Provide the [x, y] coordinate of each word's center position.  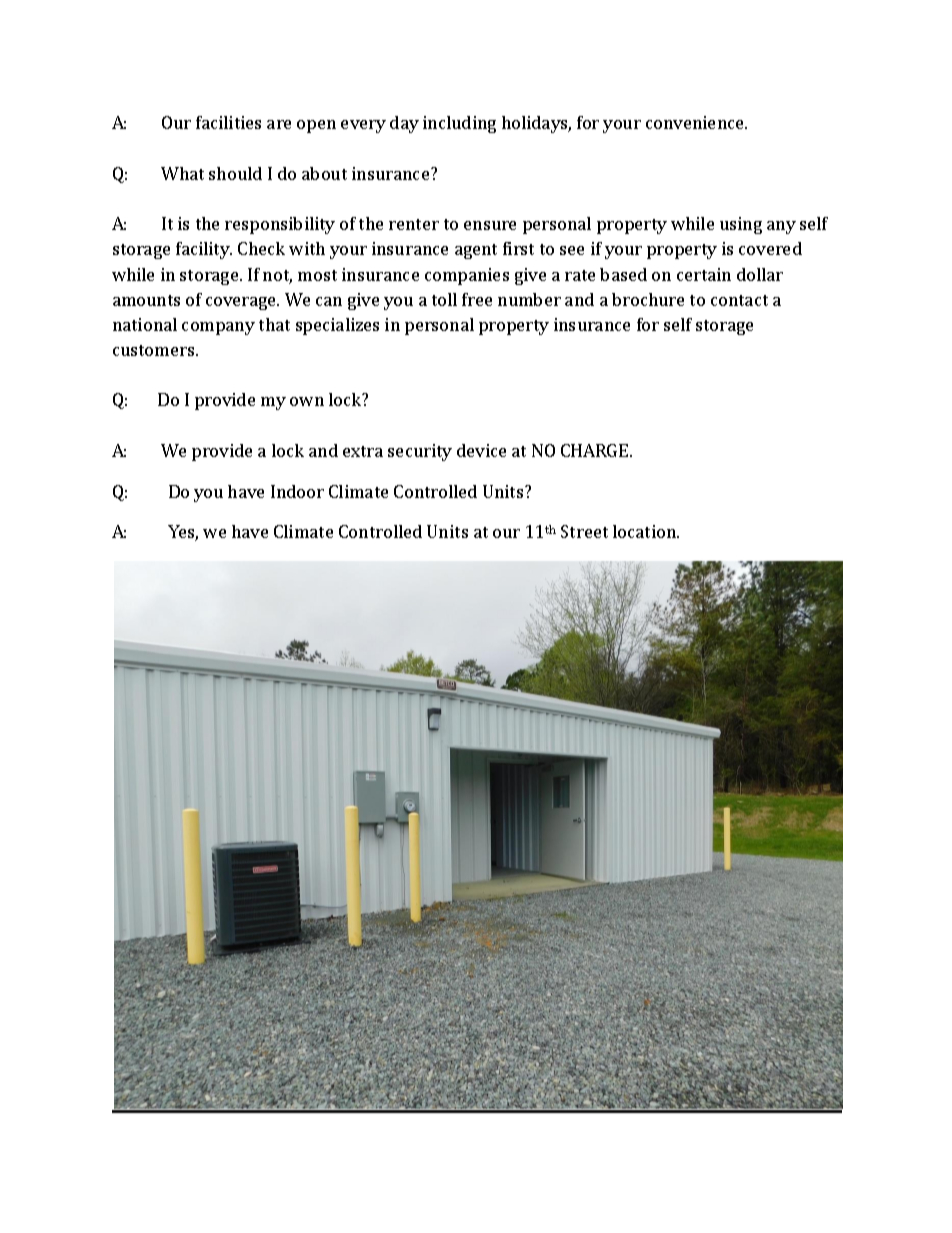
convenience [696, 122]
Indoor [297, 491]
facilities [228, 122]
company [218, 328]
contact [739, 300]
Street [584, 531]
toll [444, 299]
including [459, 124]
